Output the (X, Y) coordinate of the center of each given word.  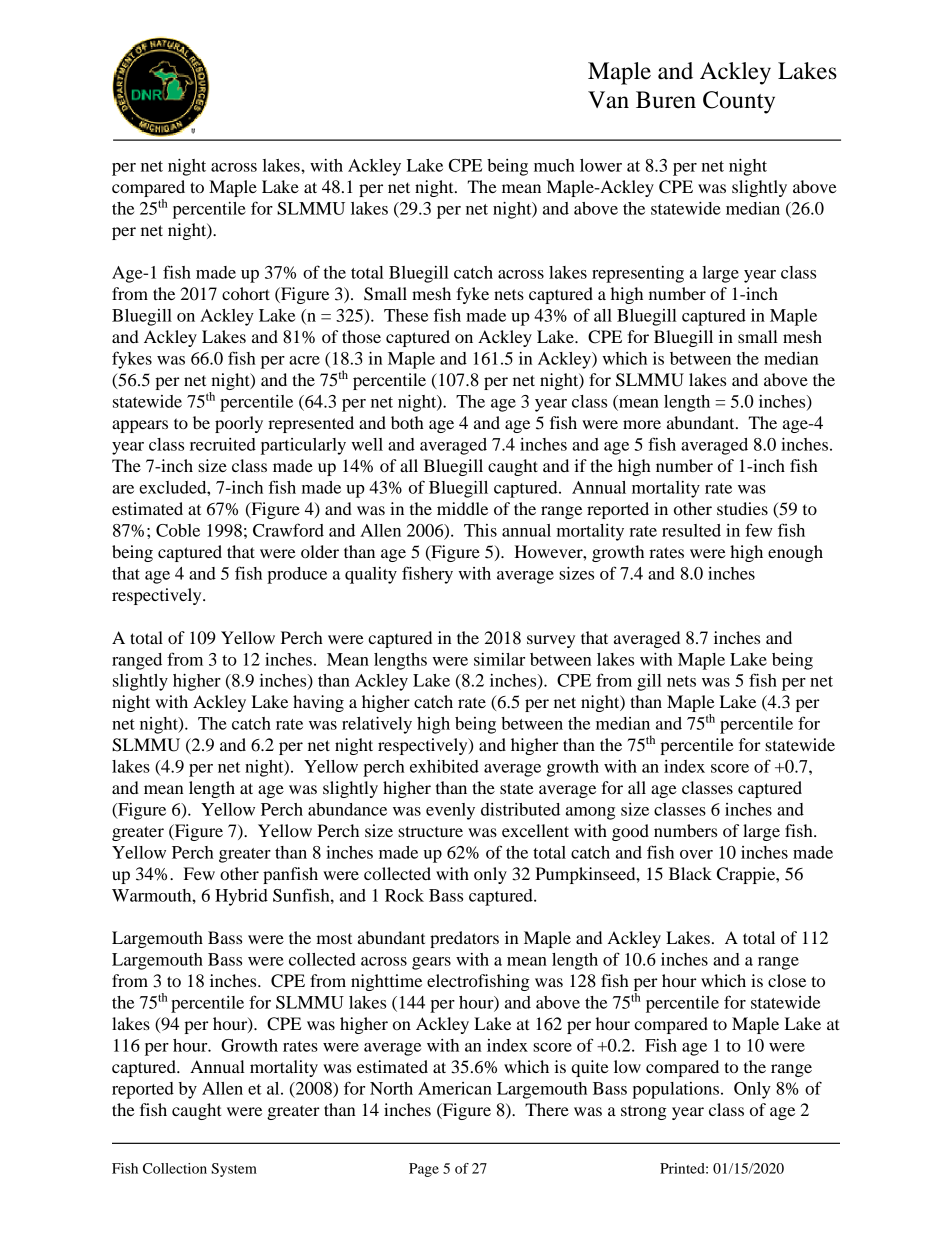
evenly (450, 811)
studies (742, 508)
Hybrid (241, 897)
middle (462, 508)
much (554, 165)
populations (675, 1090)
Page (424, 1170)
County (739, 102)
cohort (246, 293)
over (696, 854)
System (234, 1170)
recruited (223, 444)
